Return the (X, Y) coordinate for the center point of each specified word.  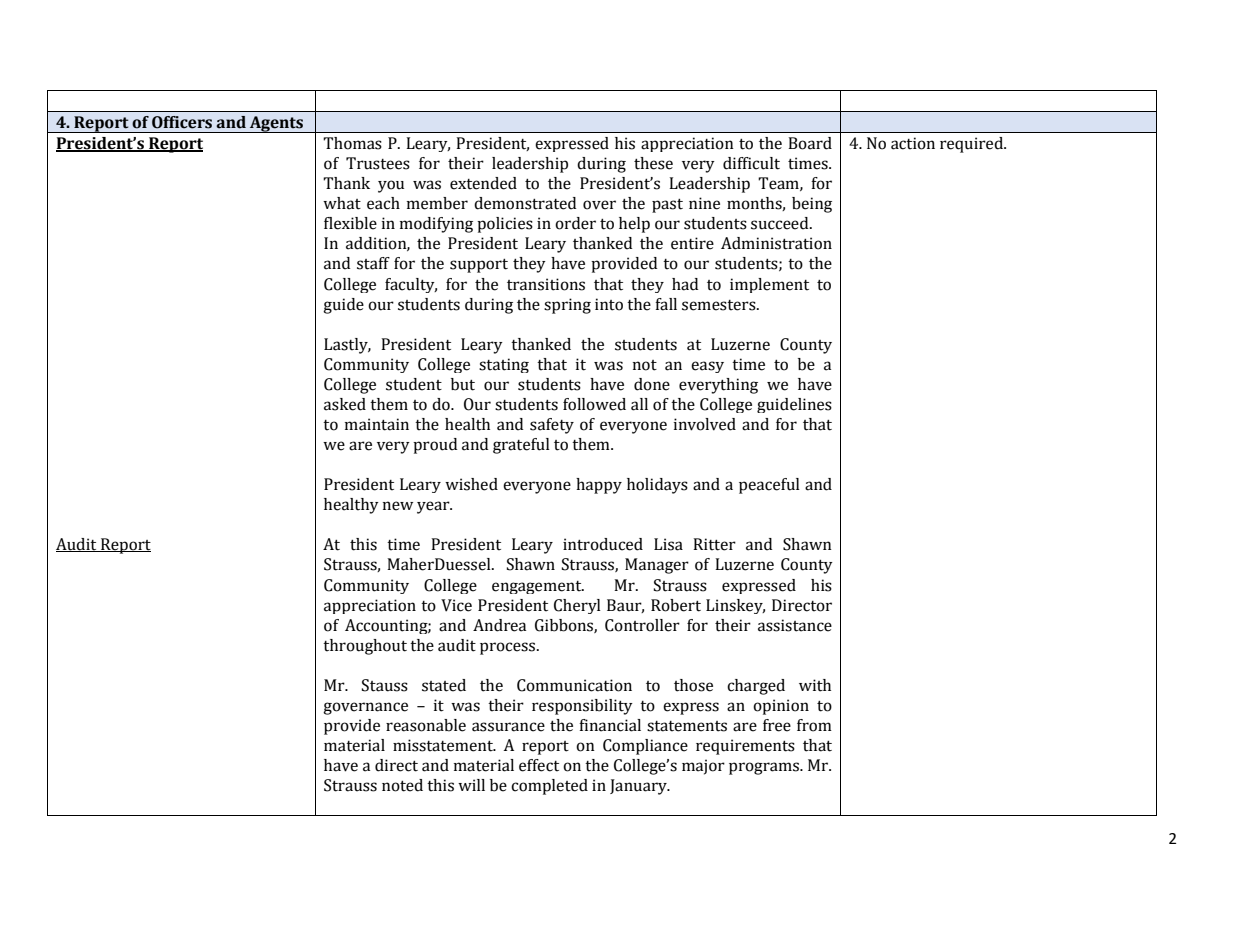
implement (769, 285)
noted (402, 785)
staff (373, 263)
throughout (365, 647)
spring (567, 306)
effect (539, 765)
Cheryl (577, 606)
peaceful (769, 486)
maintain (377, 424)
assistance (795, 625)
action (913, 143)
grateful (521, 446)
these (653, 163)
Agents (276, 124)
